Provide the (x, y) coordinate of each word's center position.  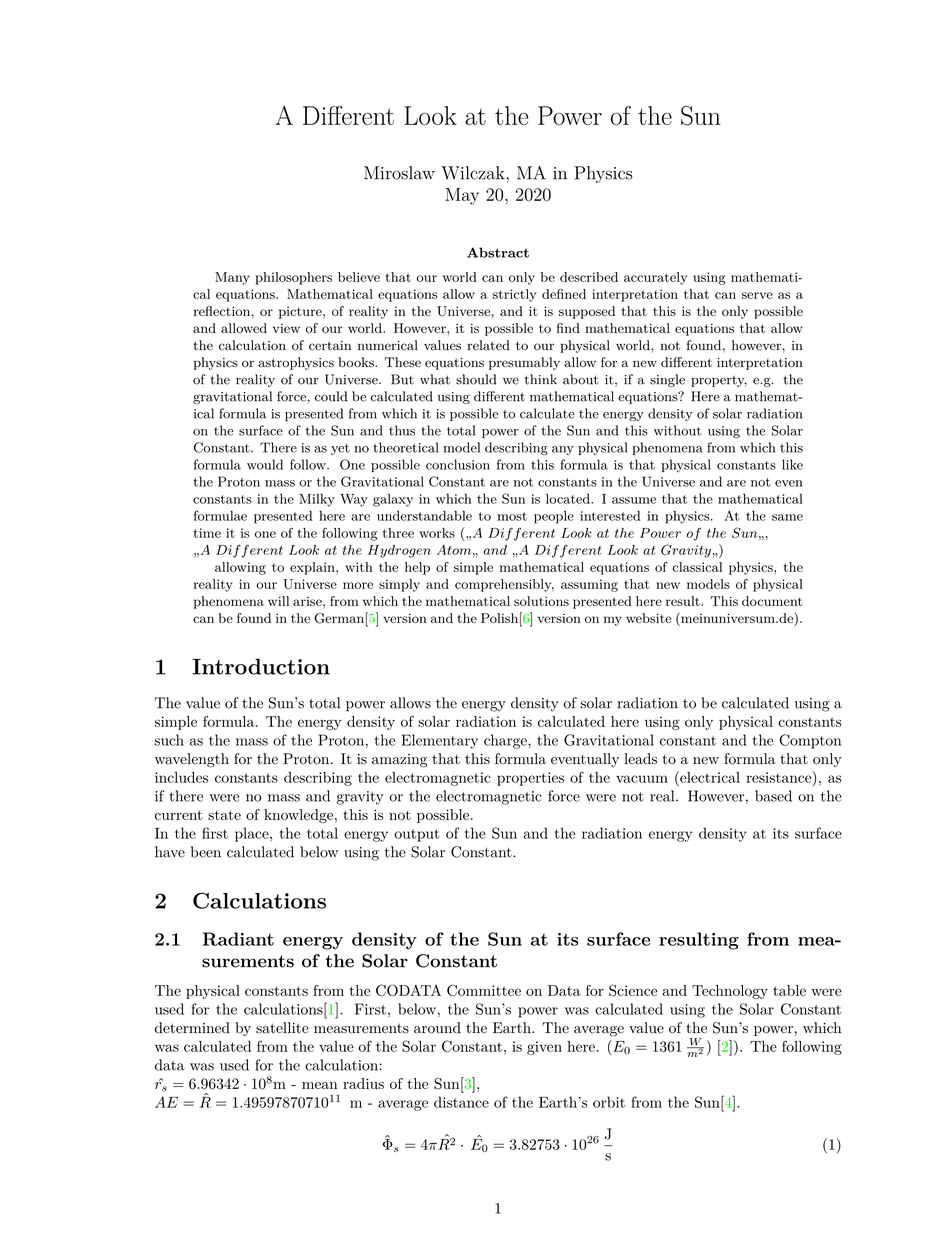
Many (232, 278)
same (787, 517)
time (207, 533)
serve (757, 295)
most (512, 516)
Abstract (498, 252)
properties (530, 779)
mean (319, 1085)
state (224, 815)
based (773, 796)
